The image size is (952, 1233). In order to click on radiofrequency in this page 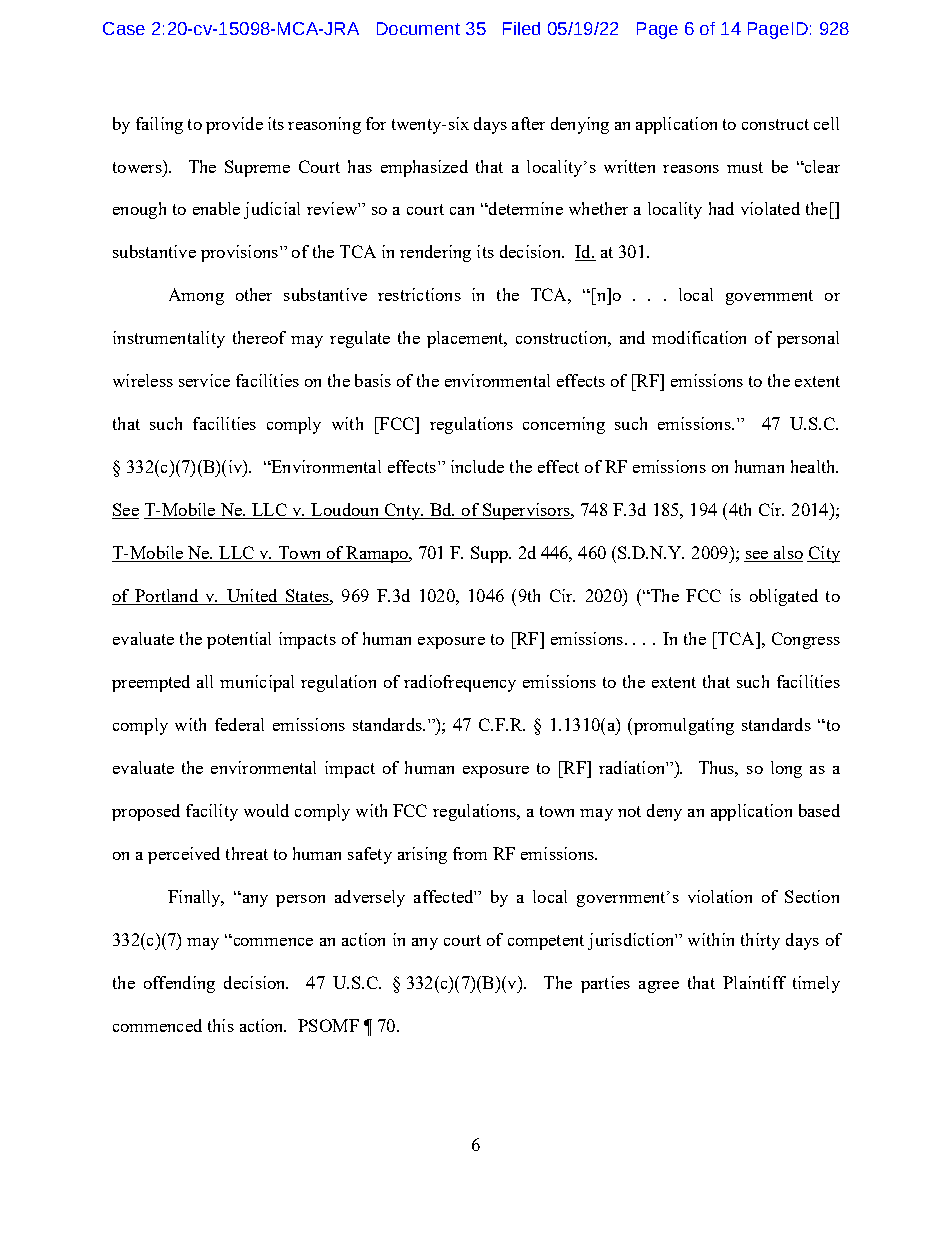, I will do `click(460, 683)`.
